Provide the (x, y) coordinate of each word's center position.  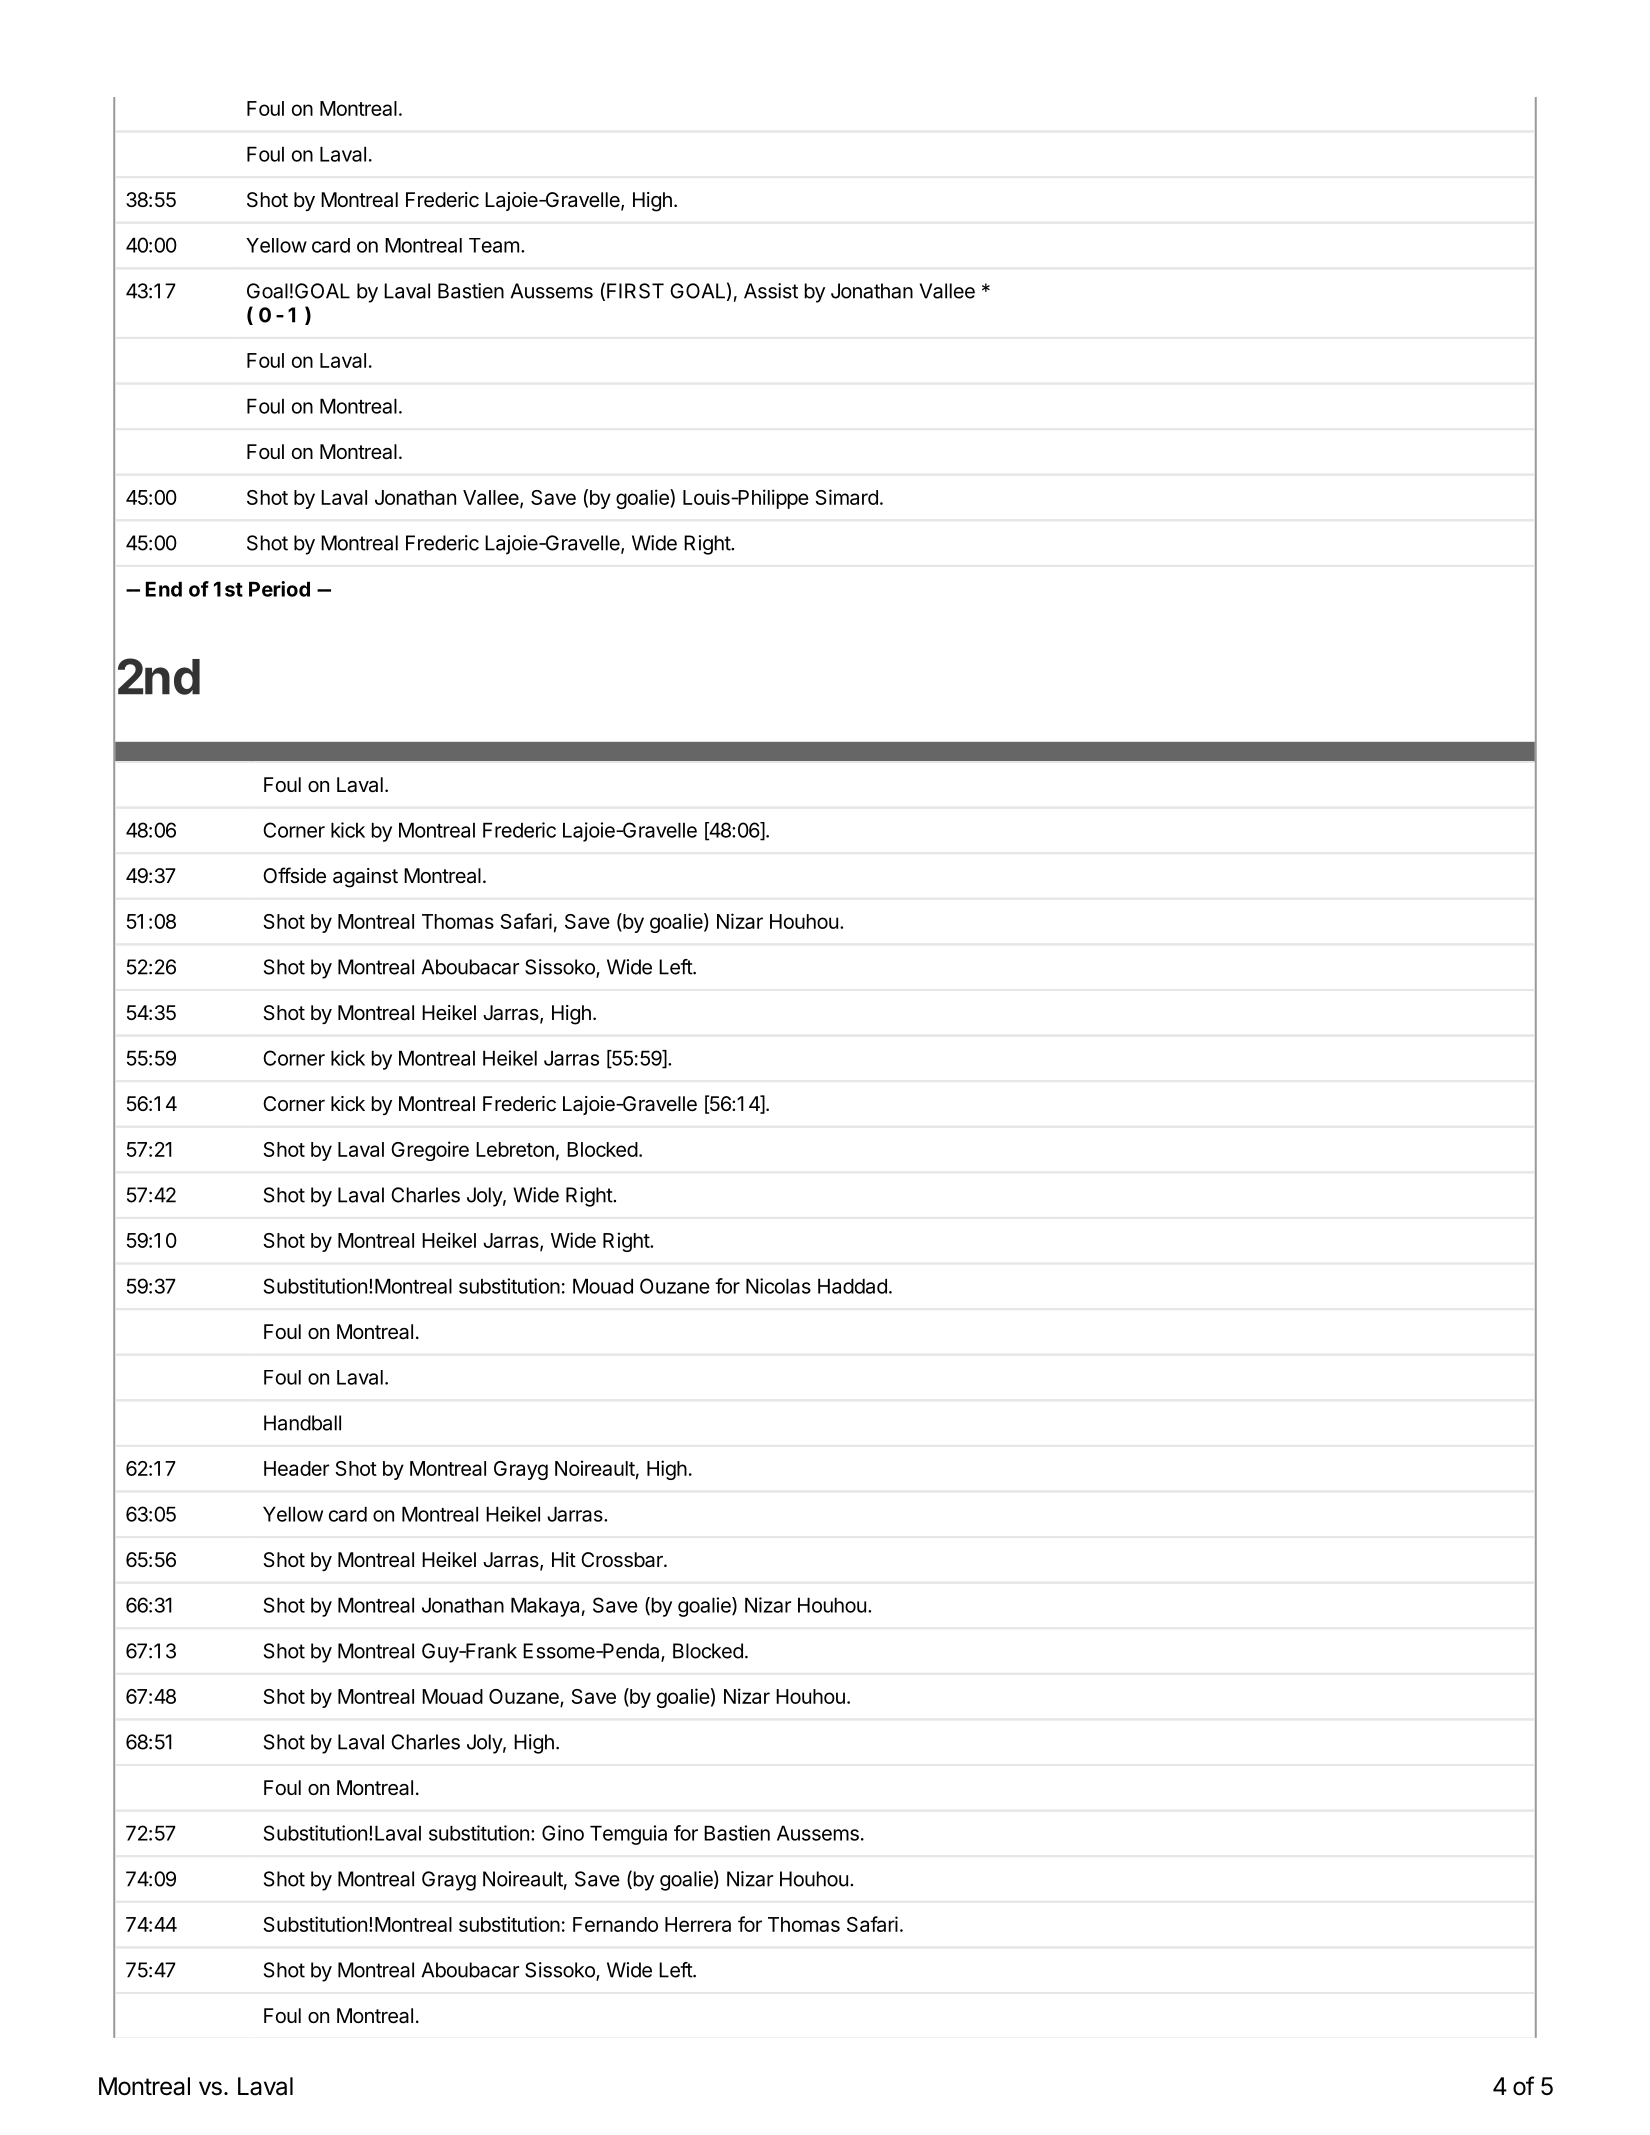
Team (494, 245)
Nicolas (778, 1286)
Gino (563, 1833)
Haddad (852, 1286)
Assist (771, 291)
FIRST (635, 291)
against (365, 878)
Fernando (615, 1924)
